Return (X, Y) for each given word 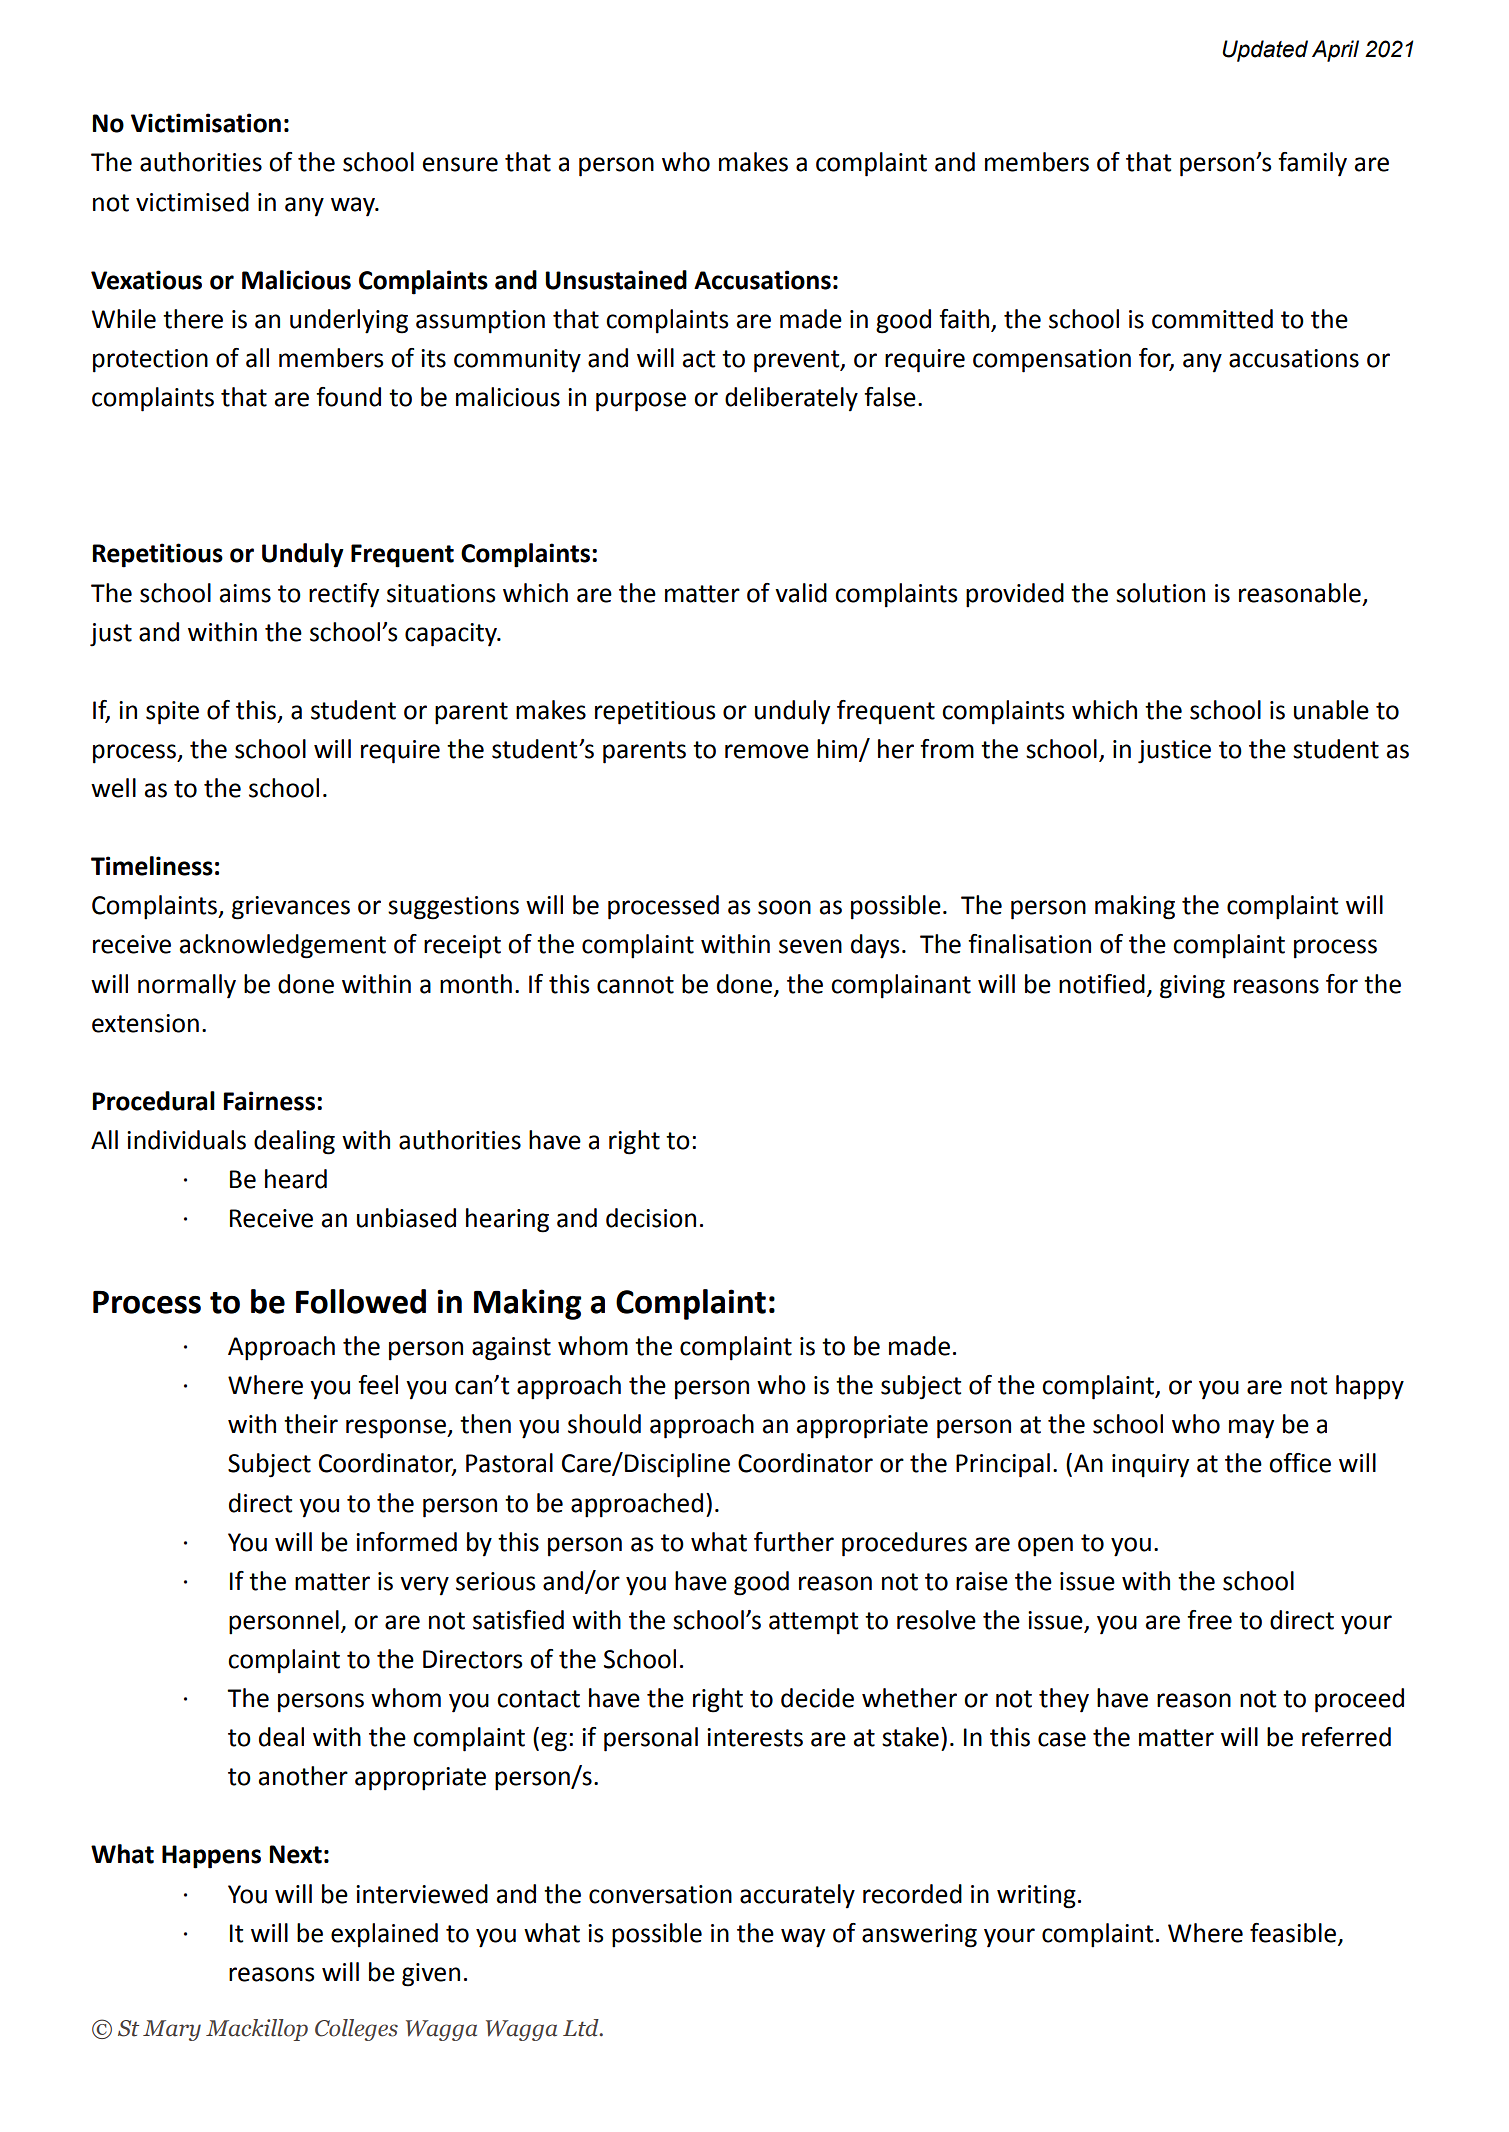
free (1209, 1620)
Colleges (356, 2030)
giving (1192, 987)
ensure (460, 164)
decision (651, 1218)
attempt (813, 1623)
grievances (291, 908)
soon (784, 907)
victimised (192, 202)
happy (1370, 1387)
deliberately (791, 399)
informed (406, 1542)
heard (296, 1179)
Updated (1265, 51)
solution (1160, 593)
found (348, 397)
